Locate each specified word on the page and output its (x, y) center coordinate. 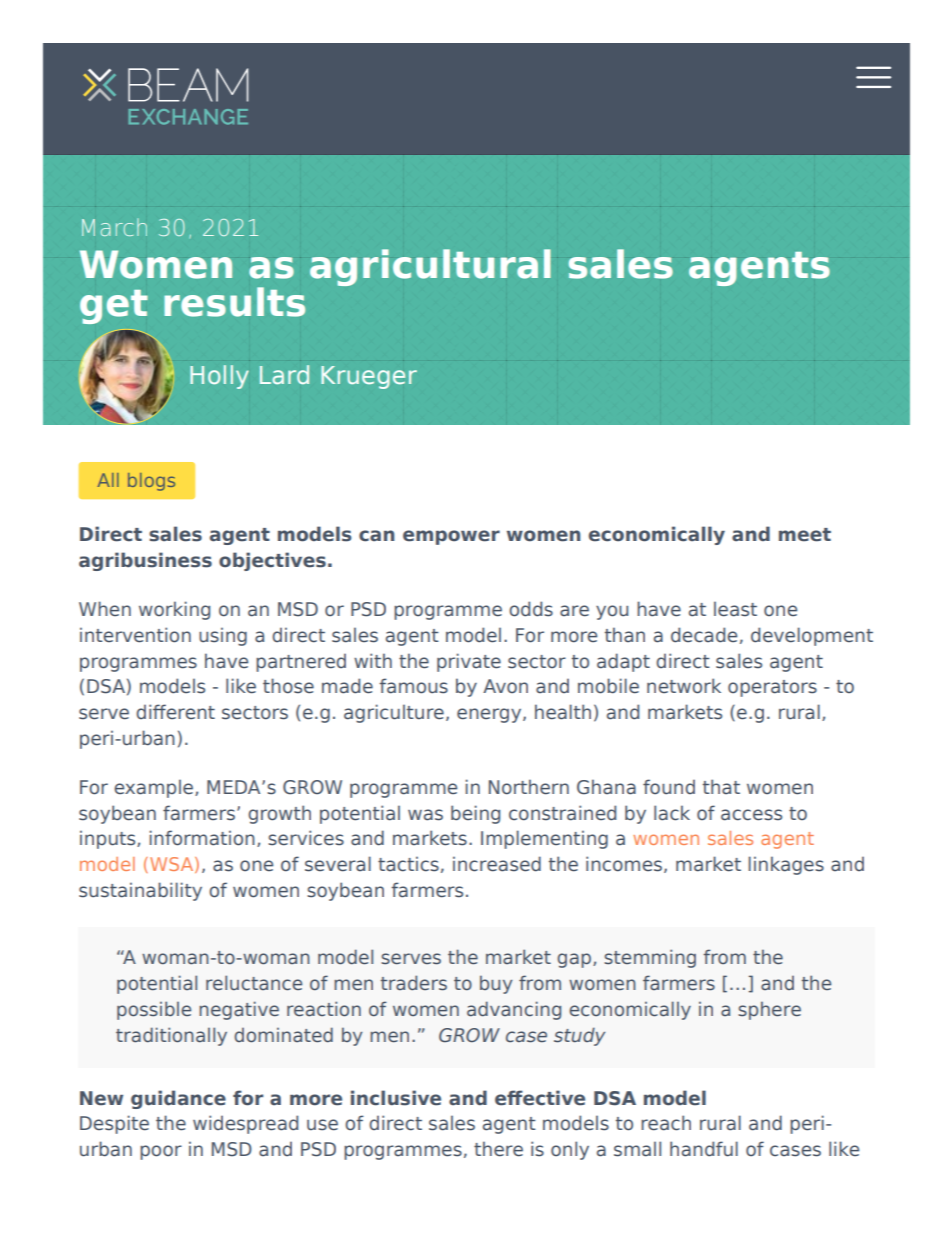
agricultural (430, 267)
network (684, 686)
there (498, 1149)
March (114, 227)
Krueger (369, 377)
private (469, 662)
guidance (178, 1099)
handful (704, 1149)
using (223, 636)
